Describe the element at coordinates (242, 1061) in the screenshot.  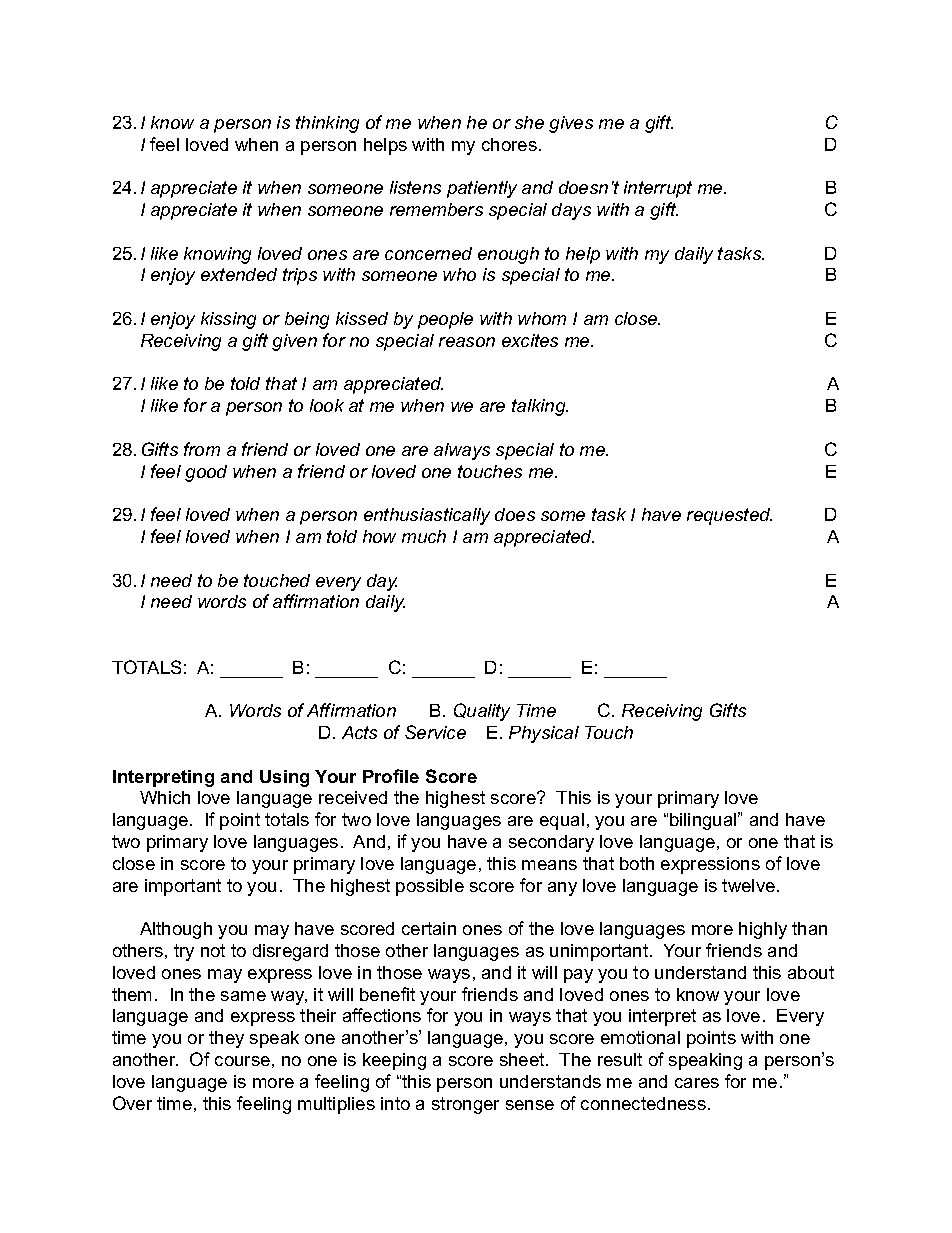
I see `course` at that location.
